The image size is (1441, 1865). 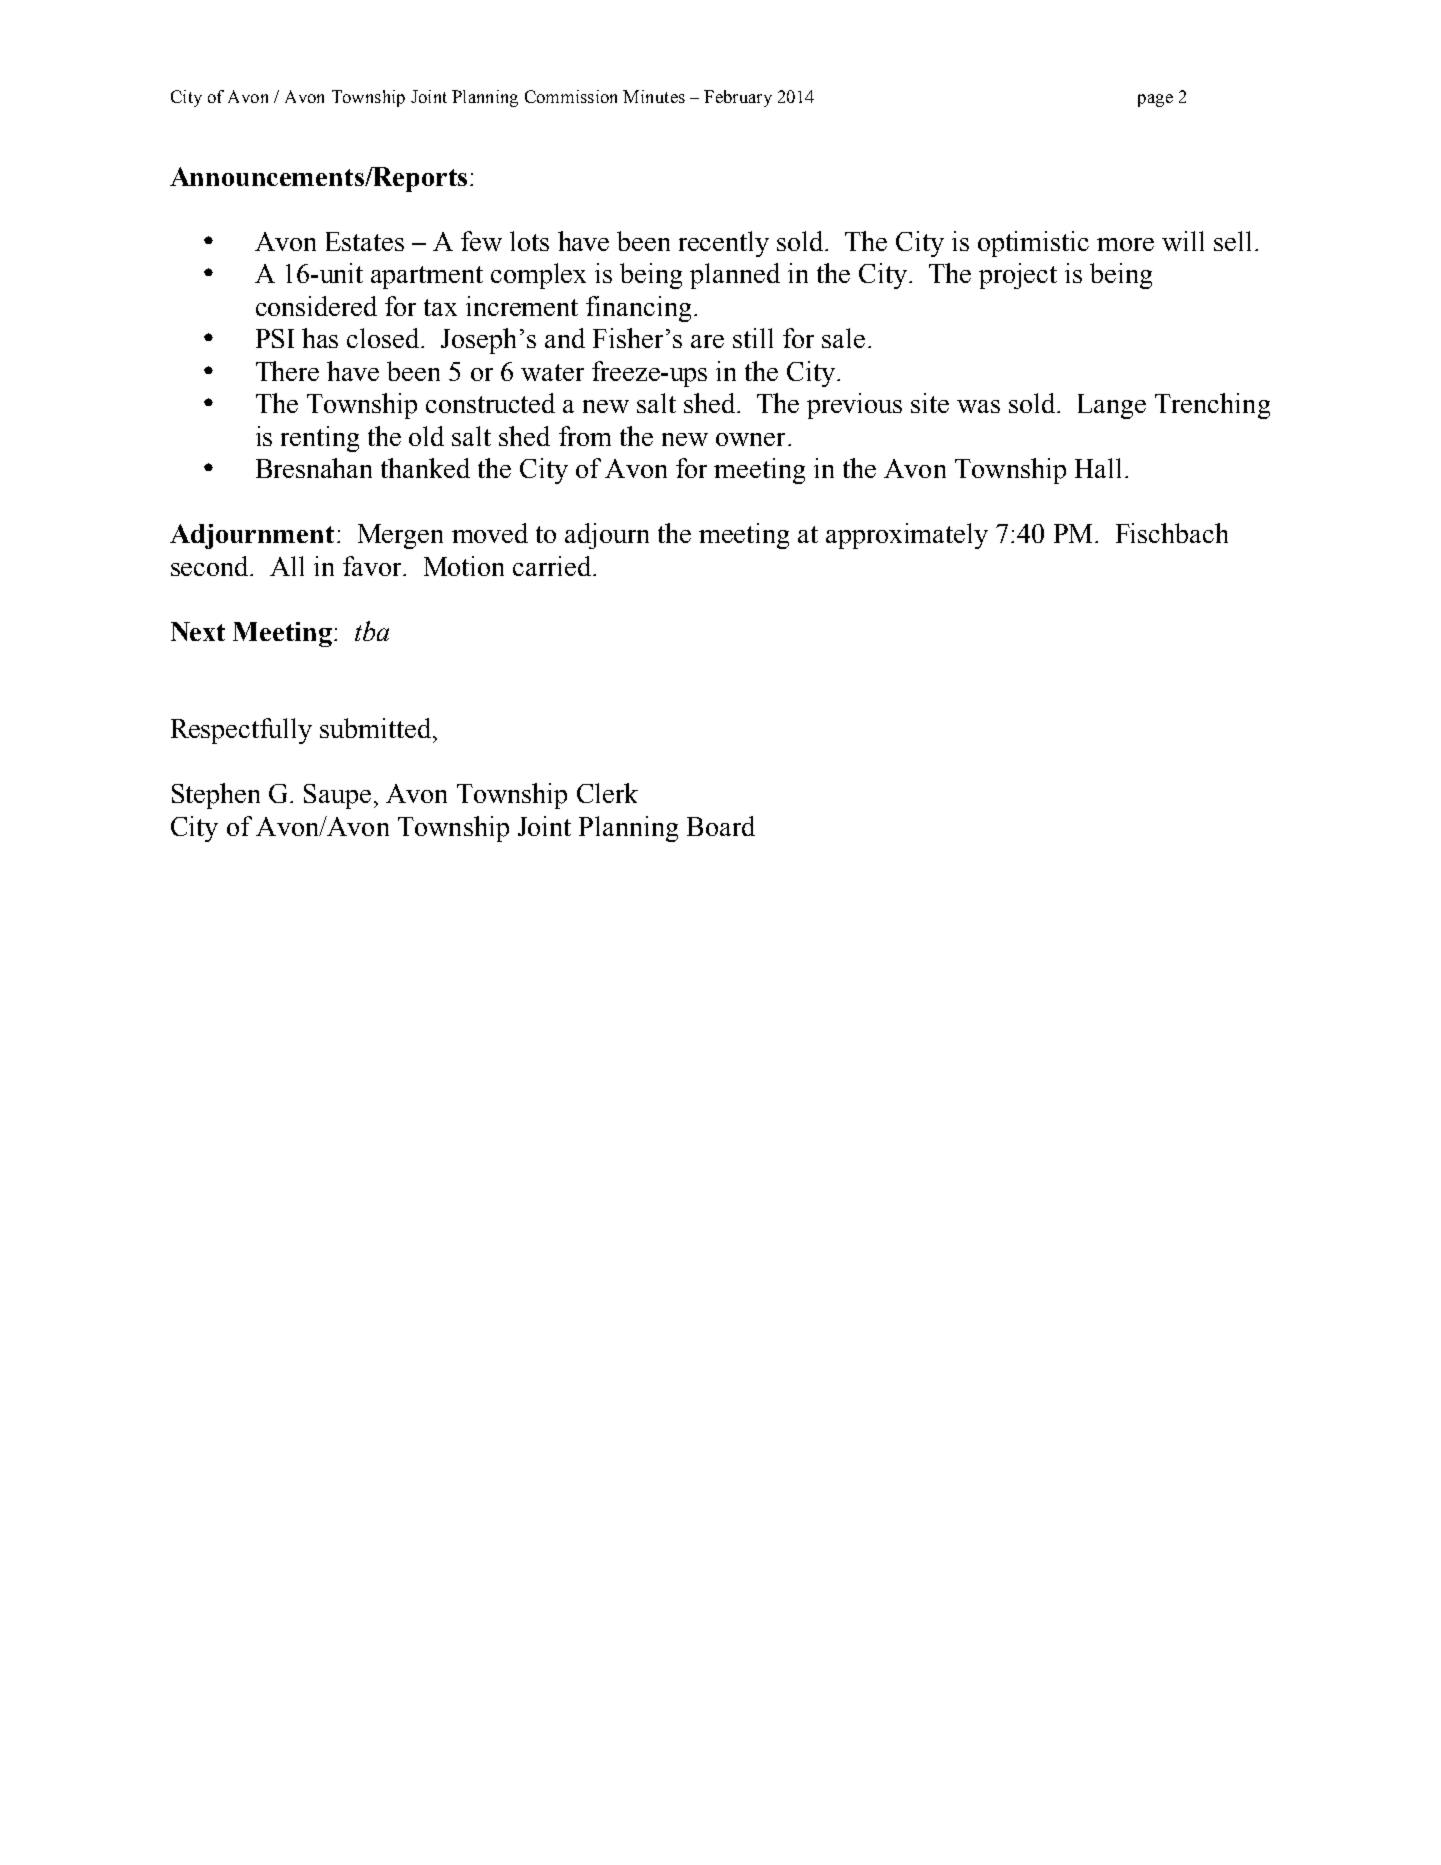 What do you see at coordinates (571, 96) in the document?
I see `Commission` at bounding box center [571, 96].
